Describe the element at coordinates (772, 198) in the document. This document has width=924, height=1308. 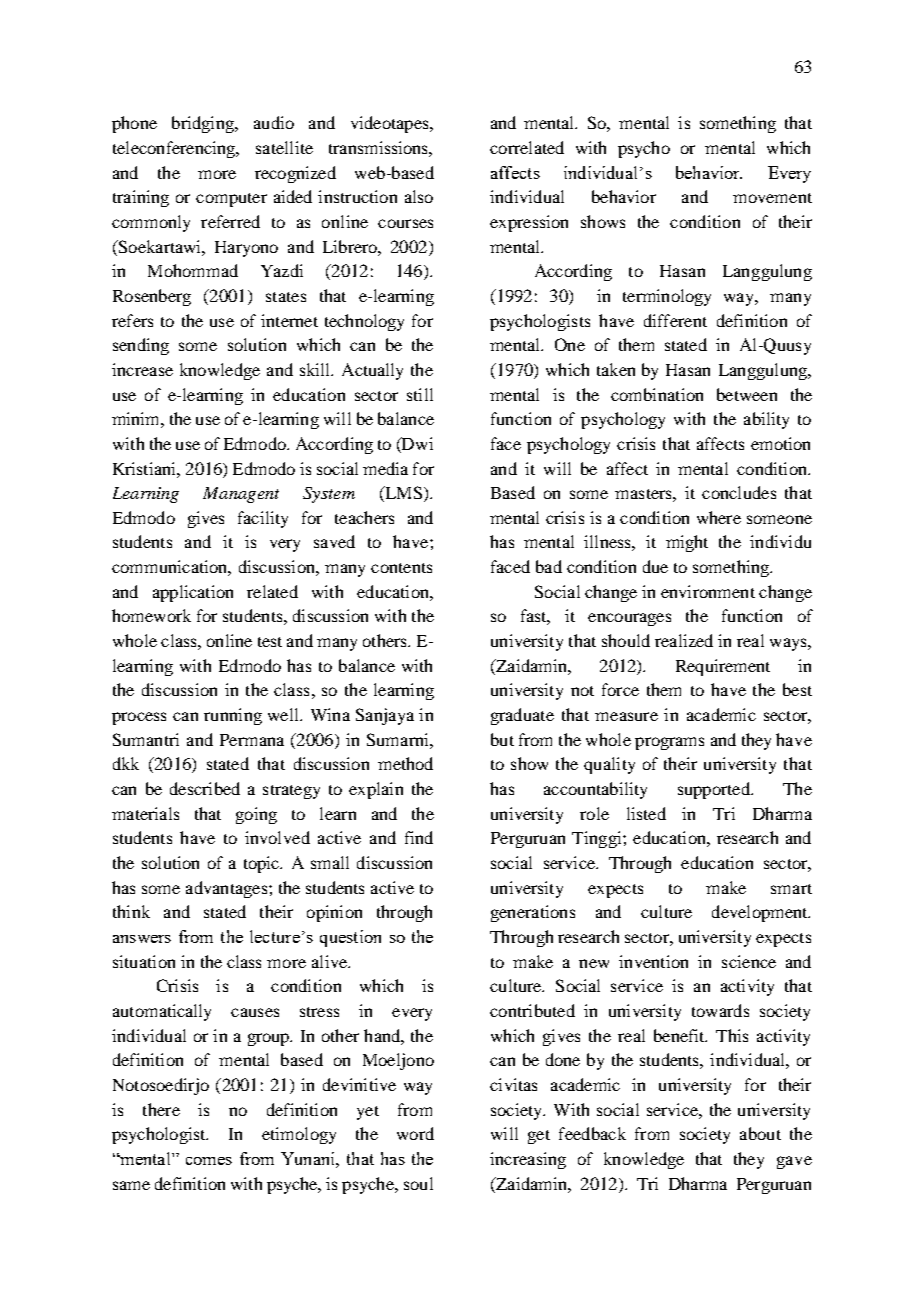
I see `movement` at that location.
